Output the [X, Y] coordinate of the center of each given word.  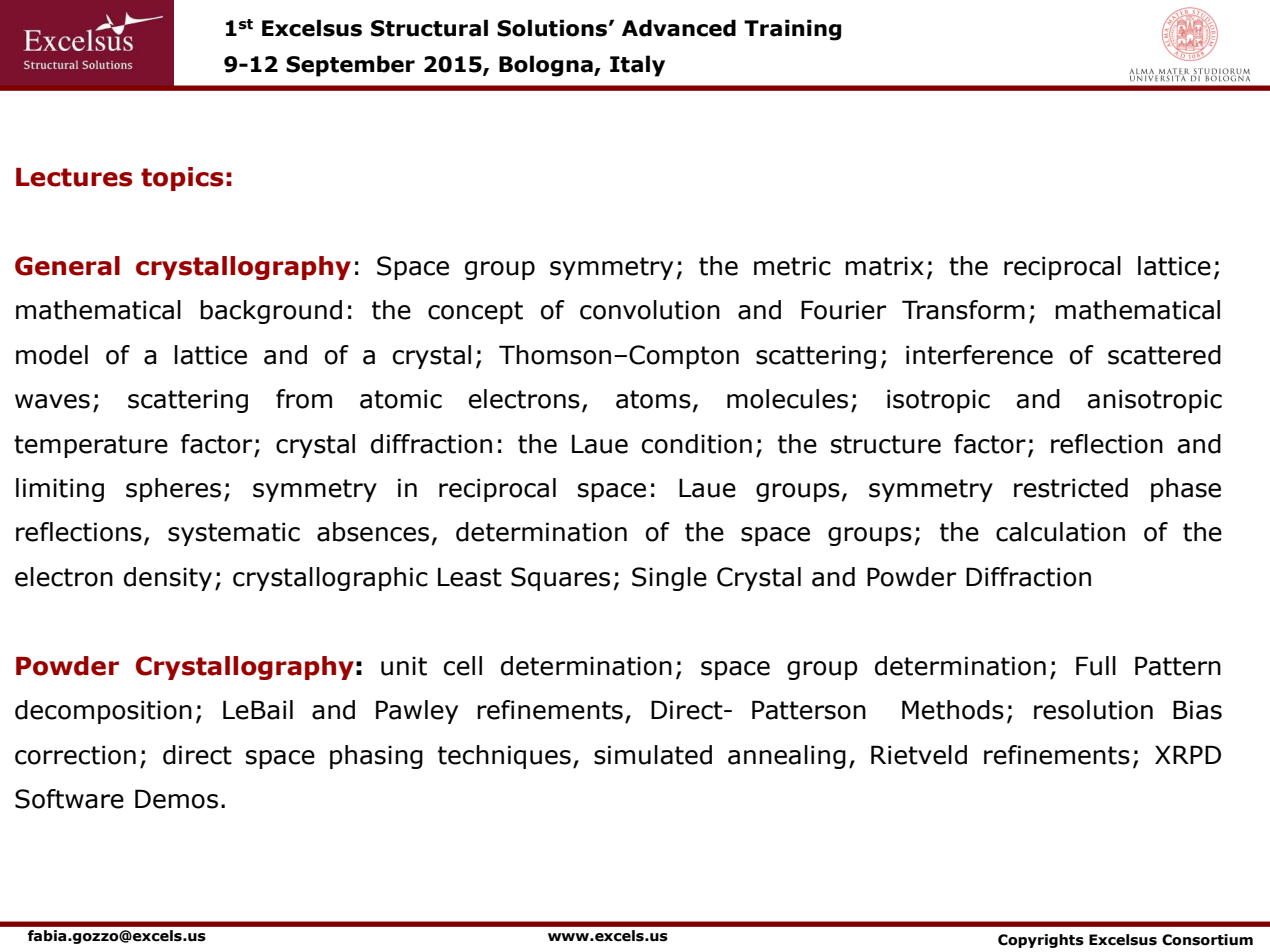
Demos [176, 799]
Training [792, 30]
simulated [653, 755]
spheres [173, 490]
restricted [1071, 488]
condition [697, 444]
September [350, 66]
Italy [637, 66]
